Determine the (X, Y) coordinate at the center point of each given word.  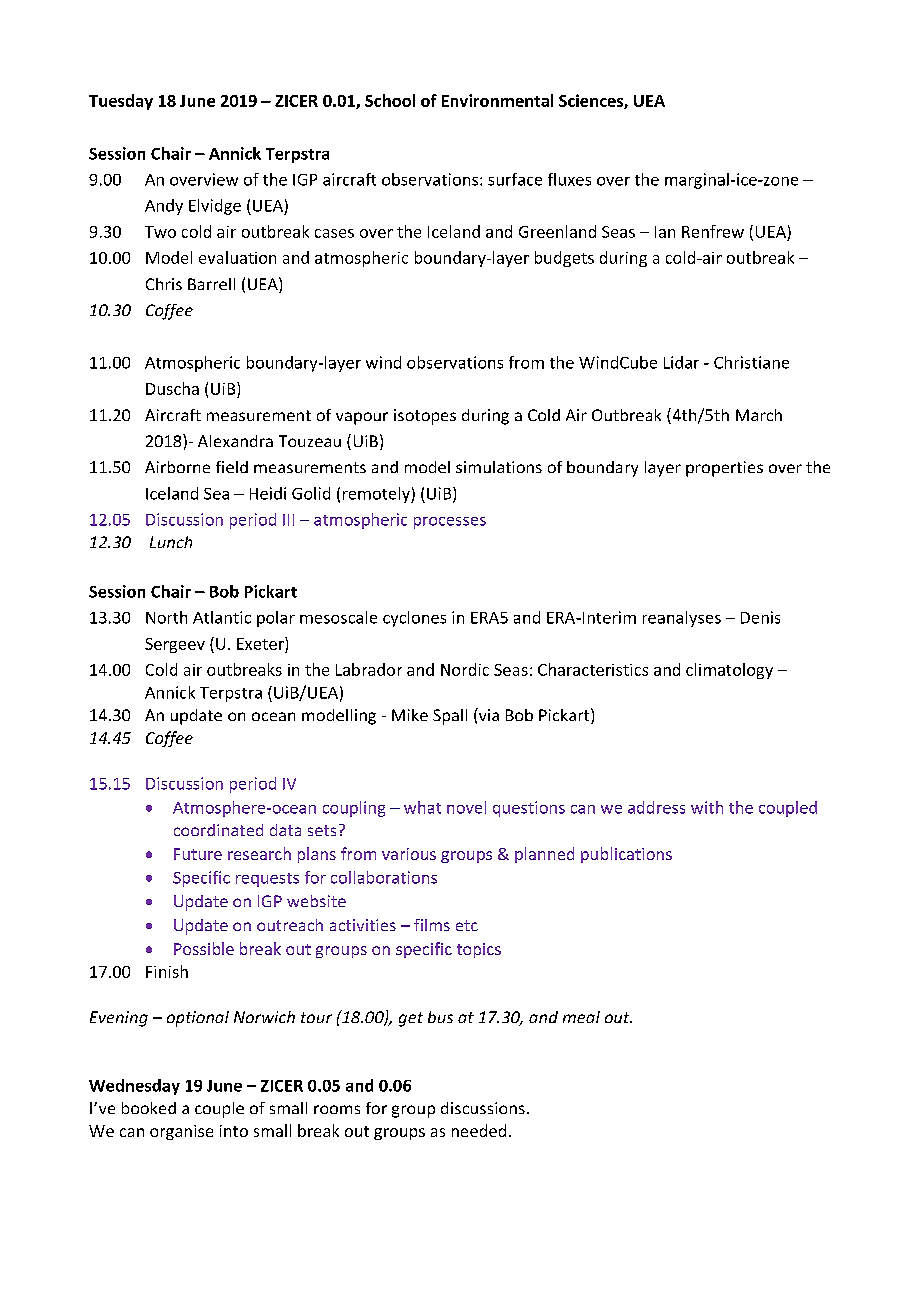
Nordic (465, 669)
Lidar (681, 362)
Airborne (177, 467)
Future (198, 854)
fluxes (569, 179)
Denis (760, 617)
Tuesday (121, 102)
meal (581, 1017)
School (390, 100)
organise (181, 1132)
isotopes (425, 417)
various (409, 854)
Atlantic (222, 617)
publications (626, 855)
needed (479, 1130)
